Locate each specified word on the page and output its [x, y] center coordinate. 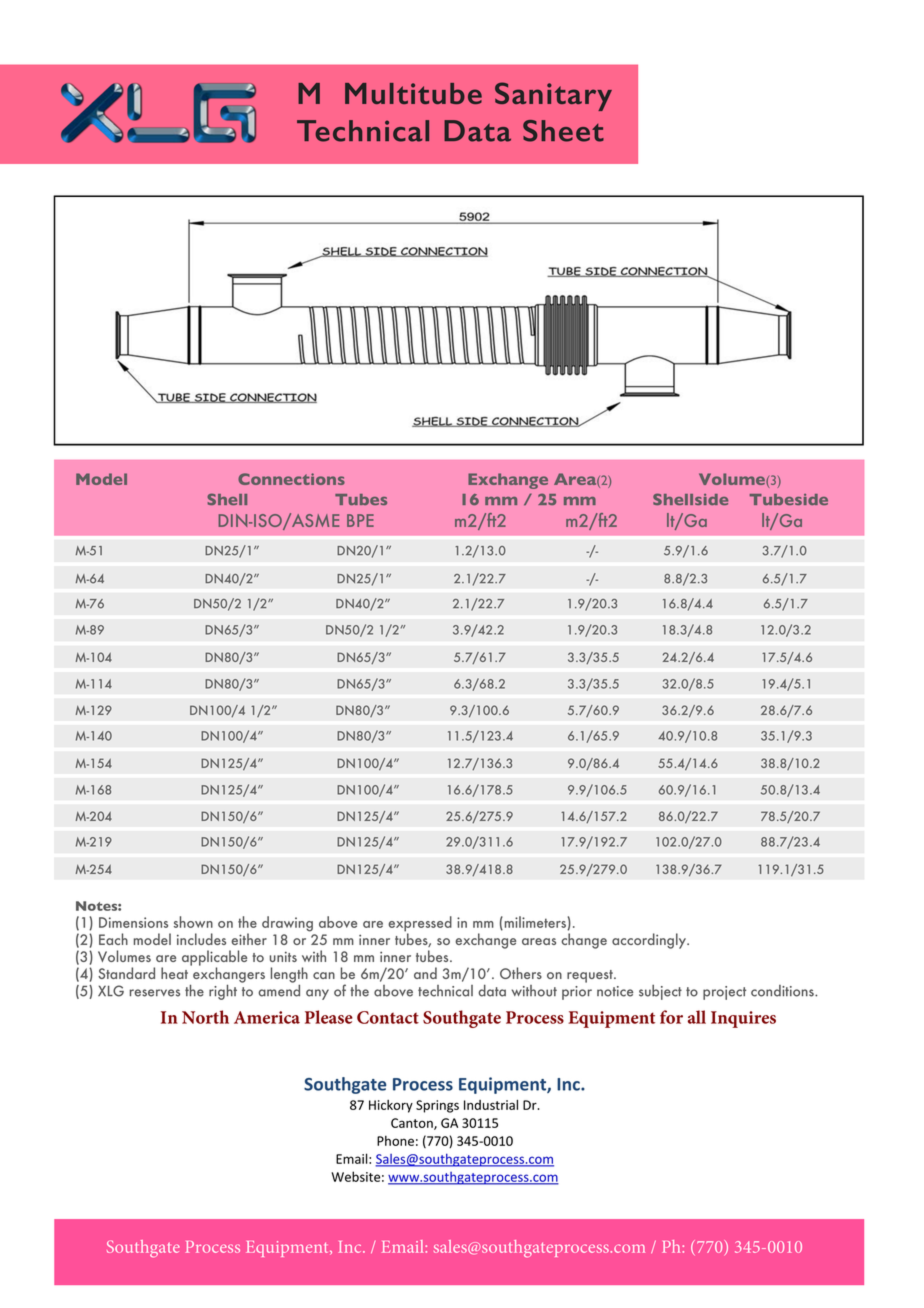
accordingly [650, 941]
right [223, 992]
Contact [388, 1017]
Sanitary [553, 96]
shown [193, 922]
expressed [420, 925]
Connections [291, 479]
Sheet [563, 131]
